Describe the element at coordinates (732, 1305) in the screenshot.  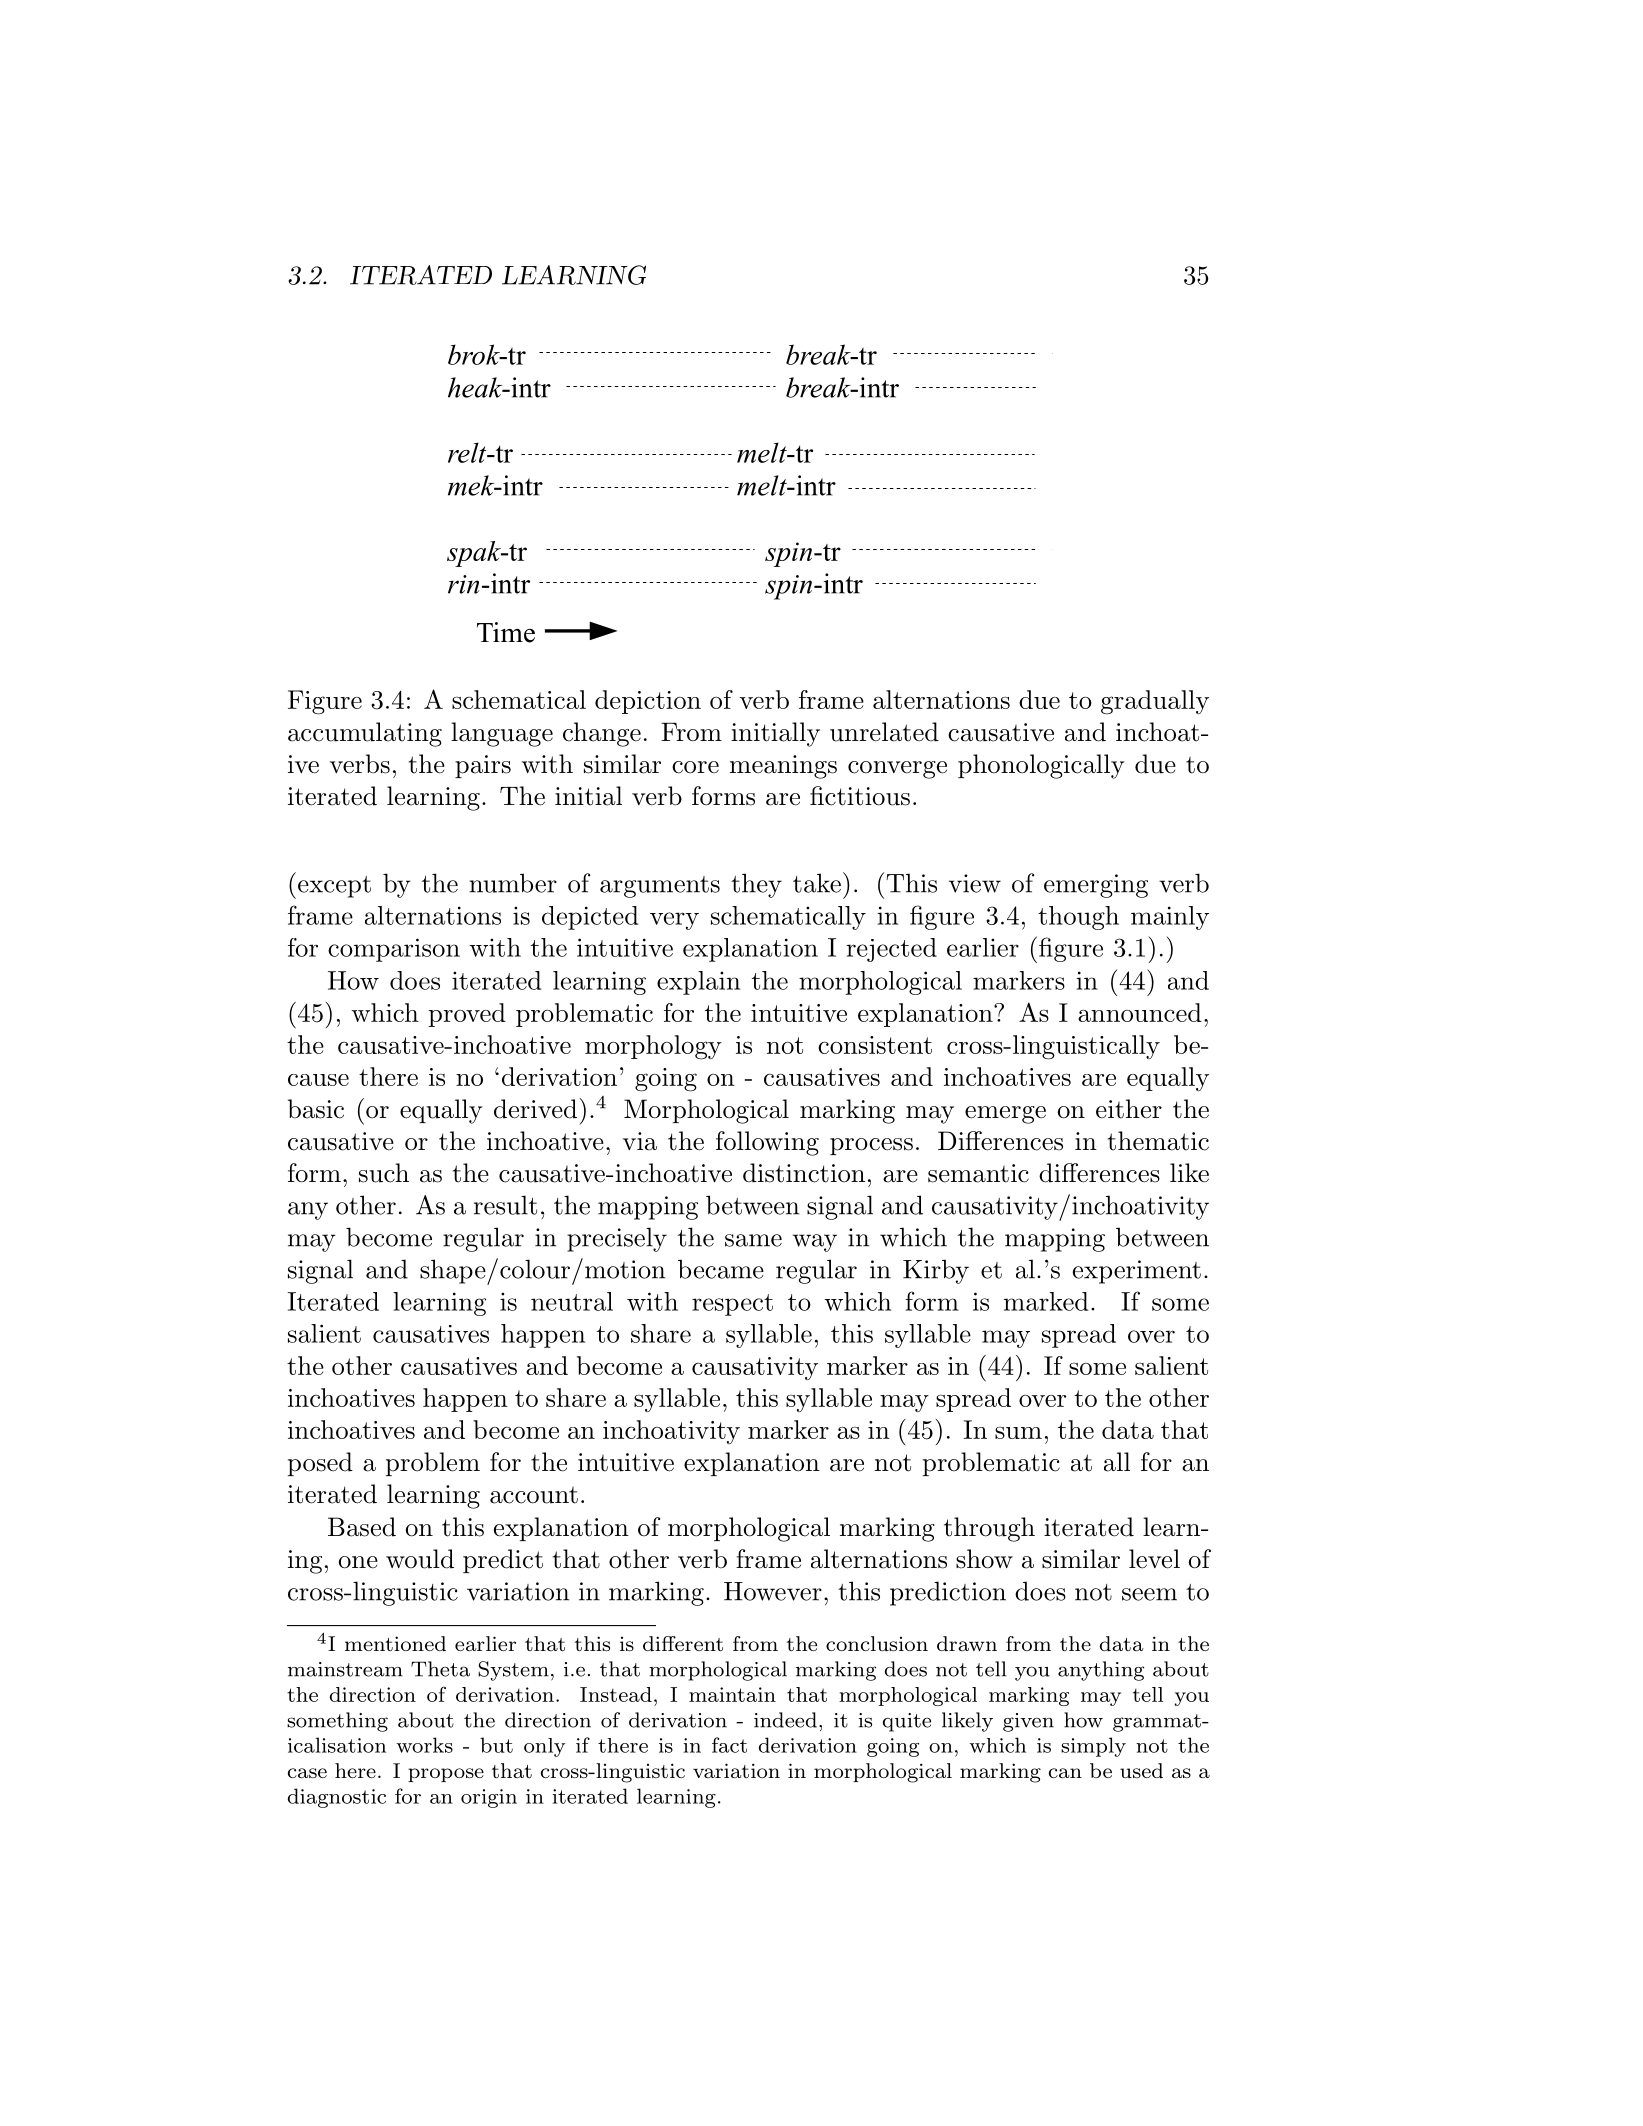
I see `respect` at that location.
